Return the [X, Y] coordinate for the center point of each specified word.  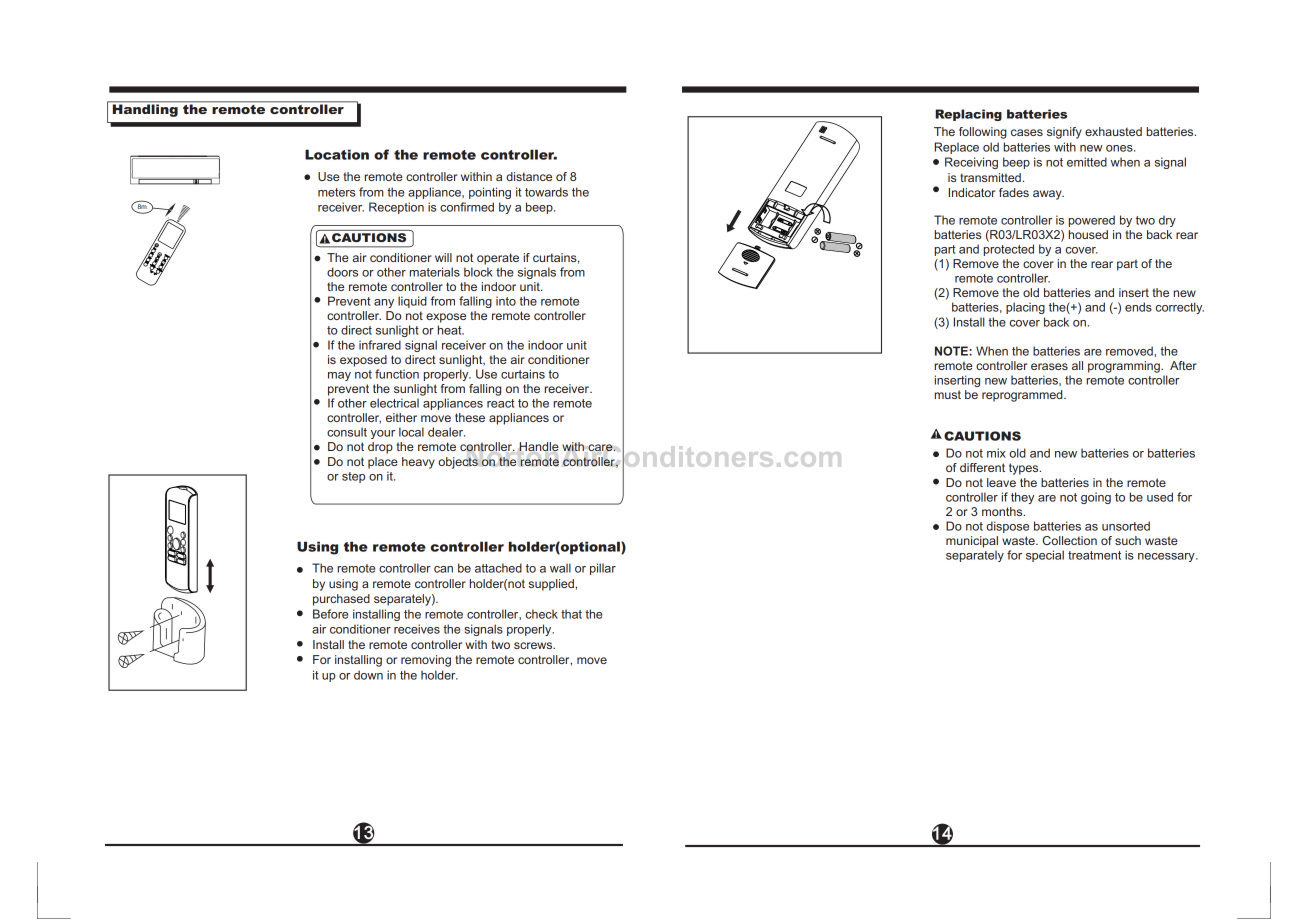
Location [337, 154]
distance [529, 176]
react [501, 403]
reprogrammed [1023, 396]
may [339, 376]
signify [1064, 133]
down [368, 675]
